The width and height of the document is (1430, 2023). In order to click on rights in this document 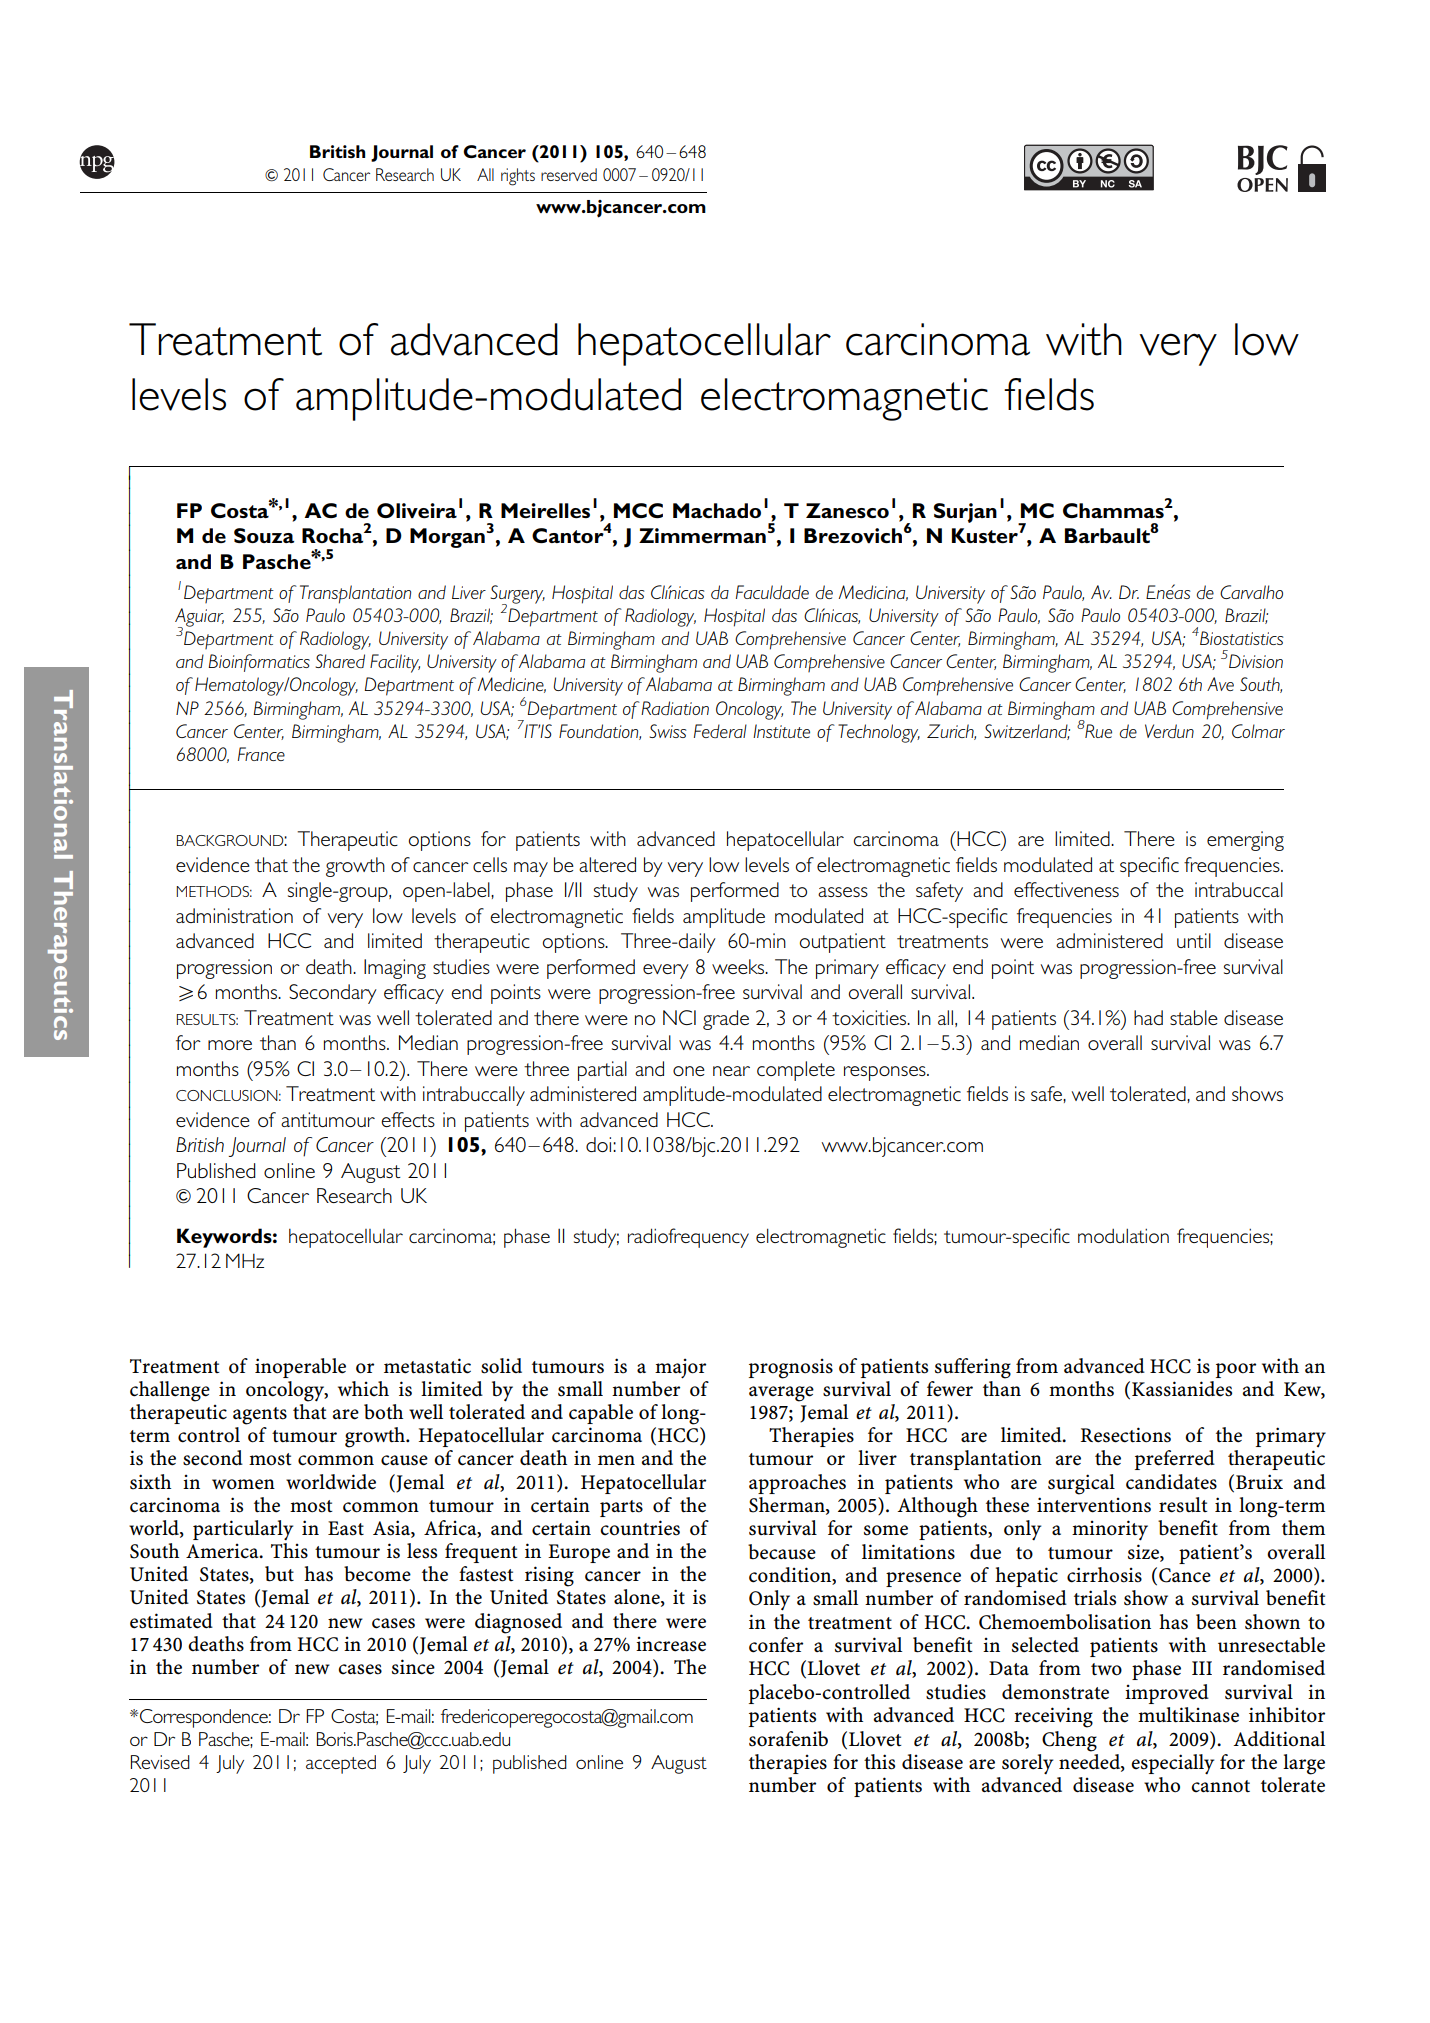, I will do `click(518, 177)`.
